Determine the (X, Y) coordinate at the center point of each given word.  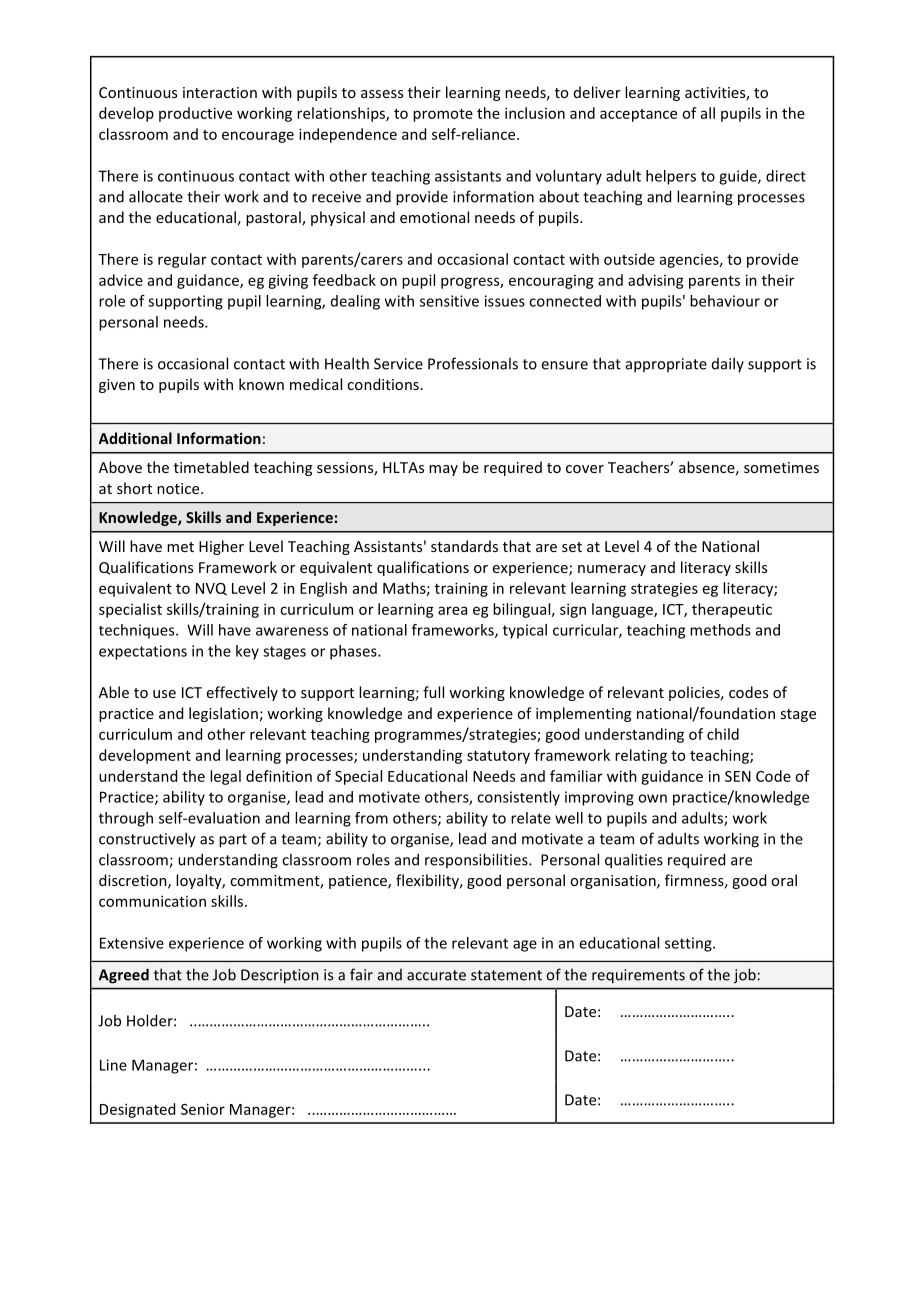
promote (443, 115)
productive (195, 114)
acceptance (638, 115)
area (452, 610)
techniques (138, 631)
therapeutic (732, 610)
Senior (203, 1109)
